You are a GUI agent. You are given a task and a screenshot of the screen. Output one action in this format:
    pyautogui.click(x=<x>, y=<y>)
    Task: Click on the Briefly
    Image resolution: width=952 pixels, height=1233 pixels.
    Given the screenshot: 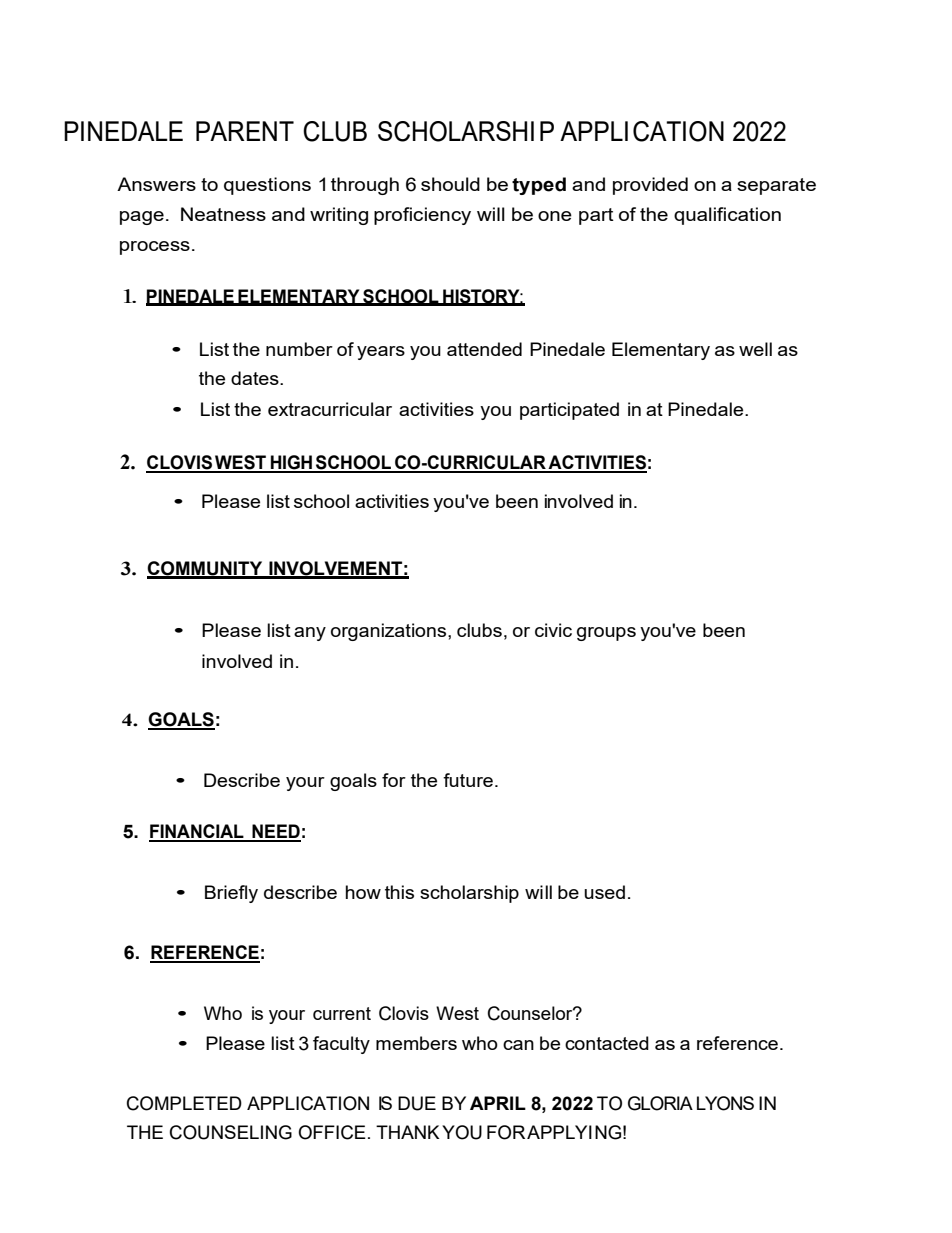 What is the action you would take?
    pyautogui.click(x=231, y=894)
